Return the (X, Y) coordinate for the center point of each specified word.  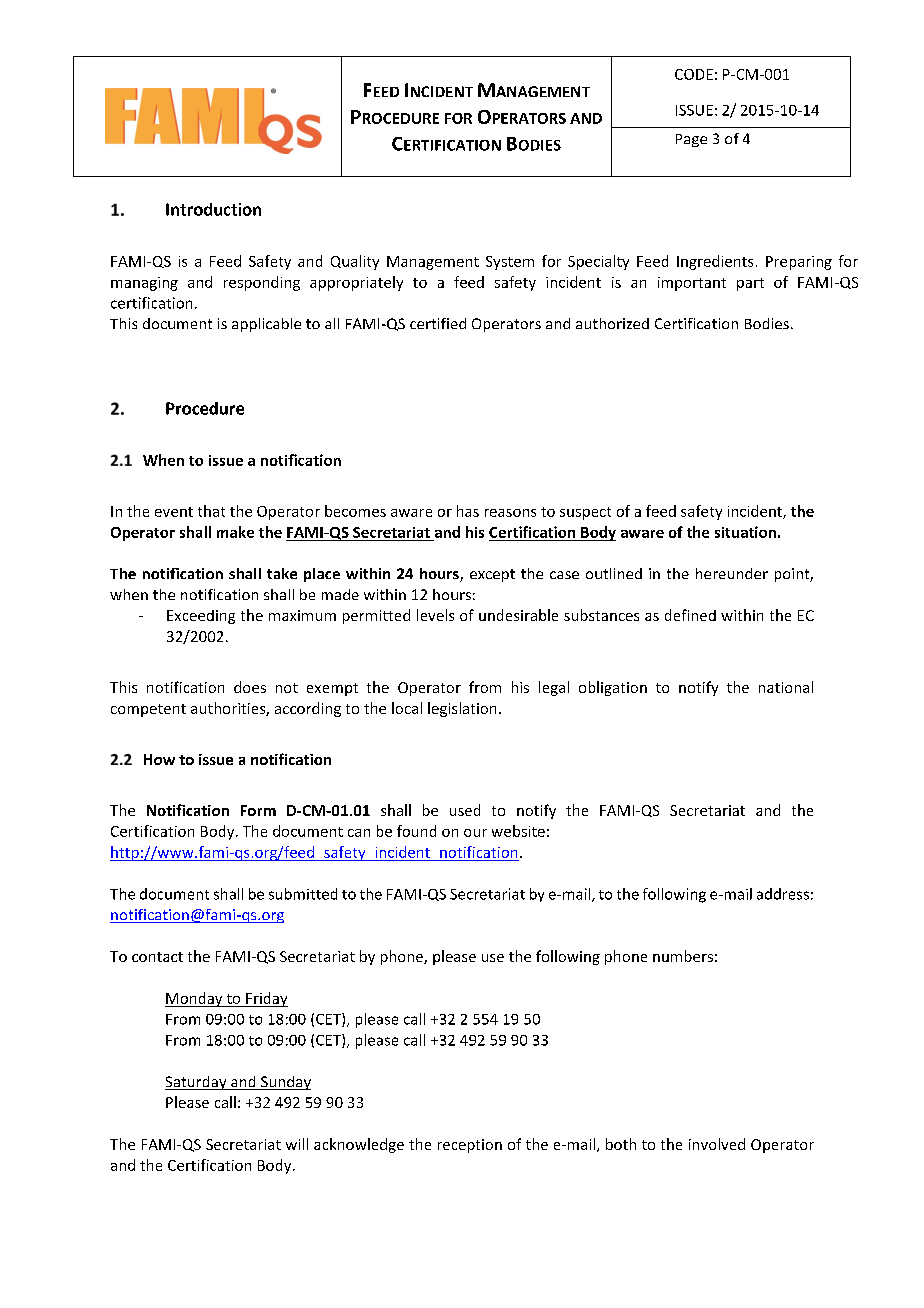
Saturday (197, 1083)
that (211, 511)
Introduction (213, 209)
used (465, 810)
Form (258, 810)
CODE (694, 74)
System (510, 263)
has (468, 511)
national (786, 687)
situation (745, 532)
